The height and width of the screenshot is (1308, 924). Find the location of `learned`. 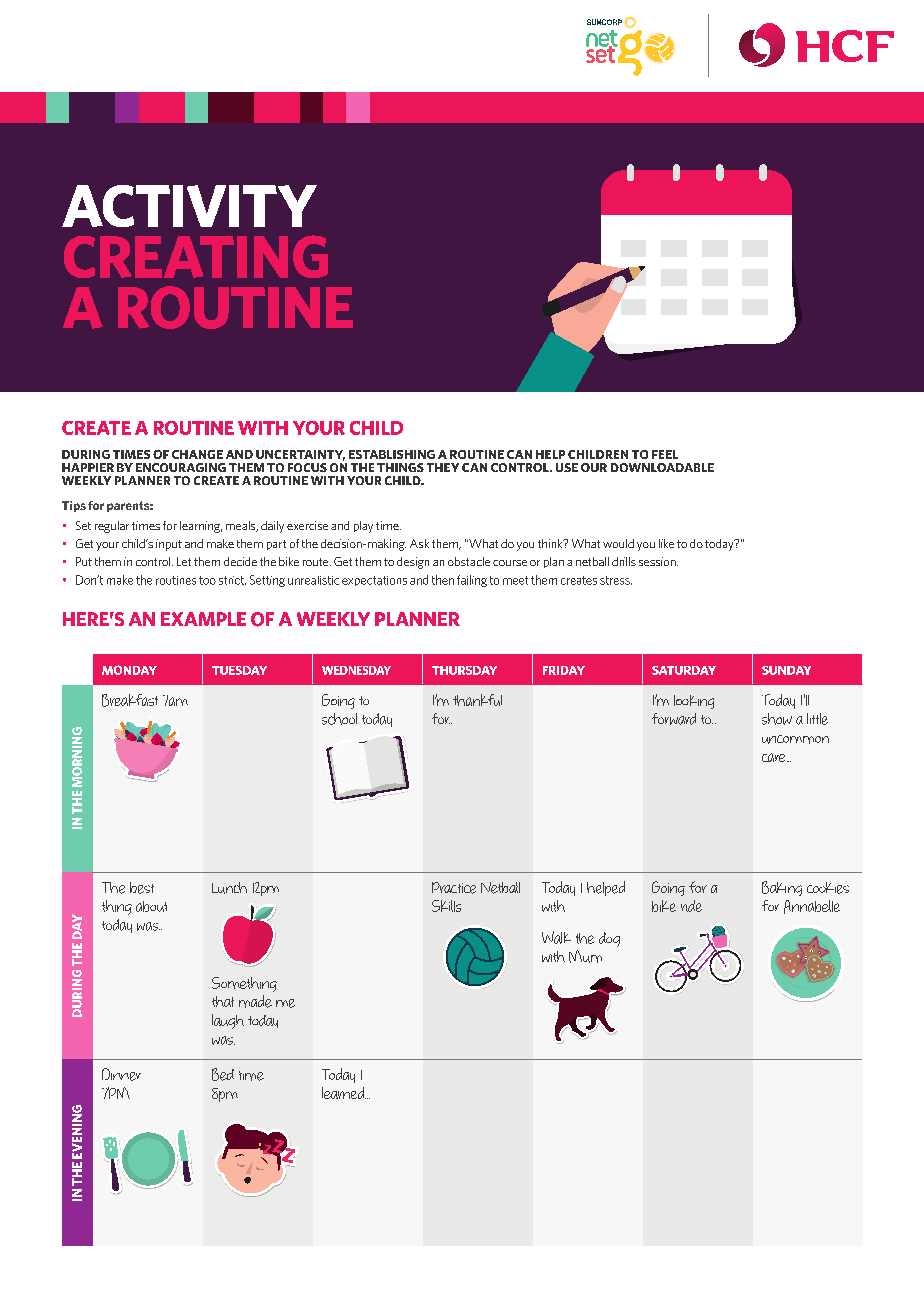

learned is located at coordinates (344, 1093).
